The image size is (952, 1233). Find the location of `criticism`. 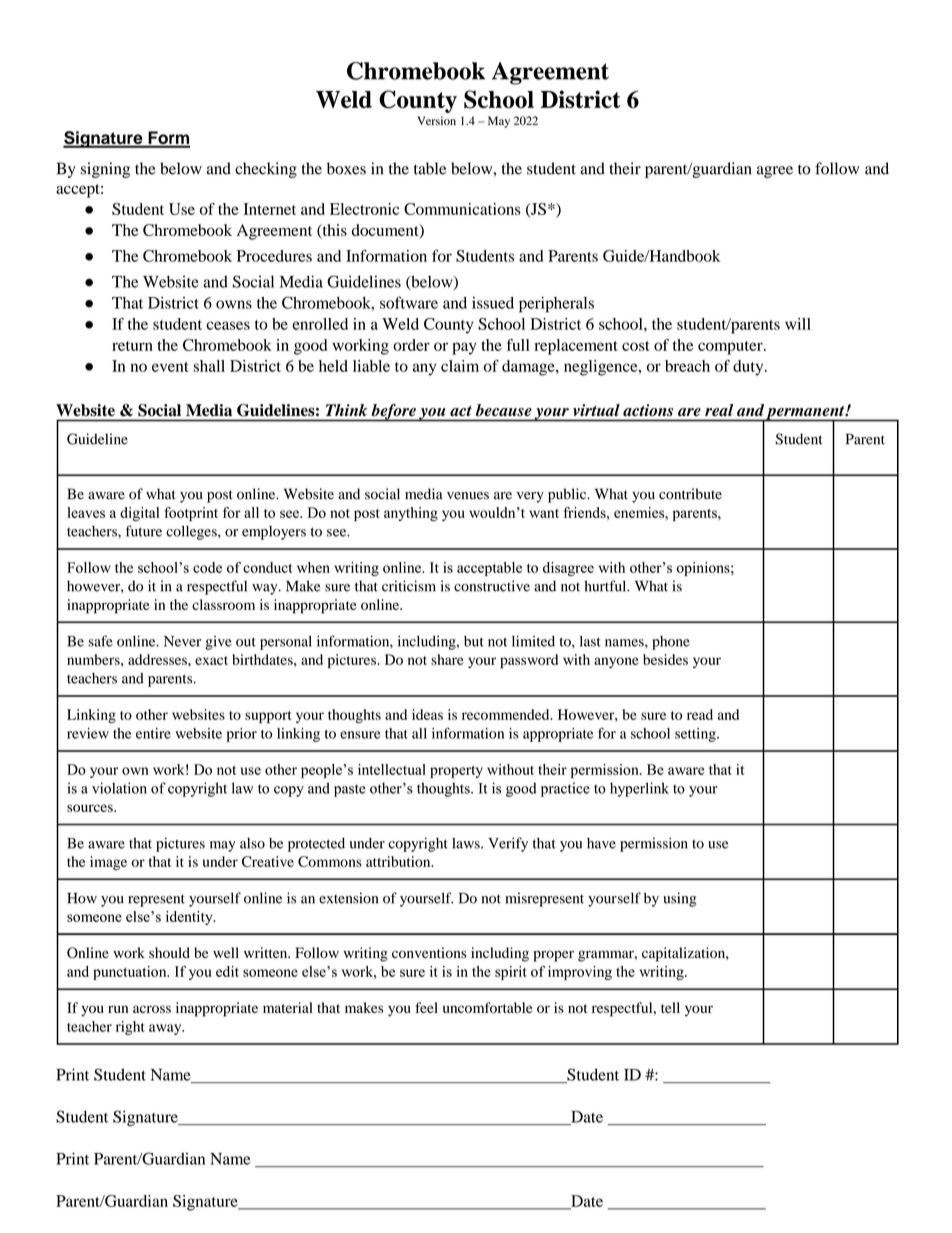

criticism is located at coordinates (409, 586).
